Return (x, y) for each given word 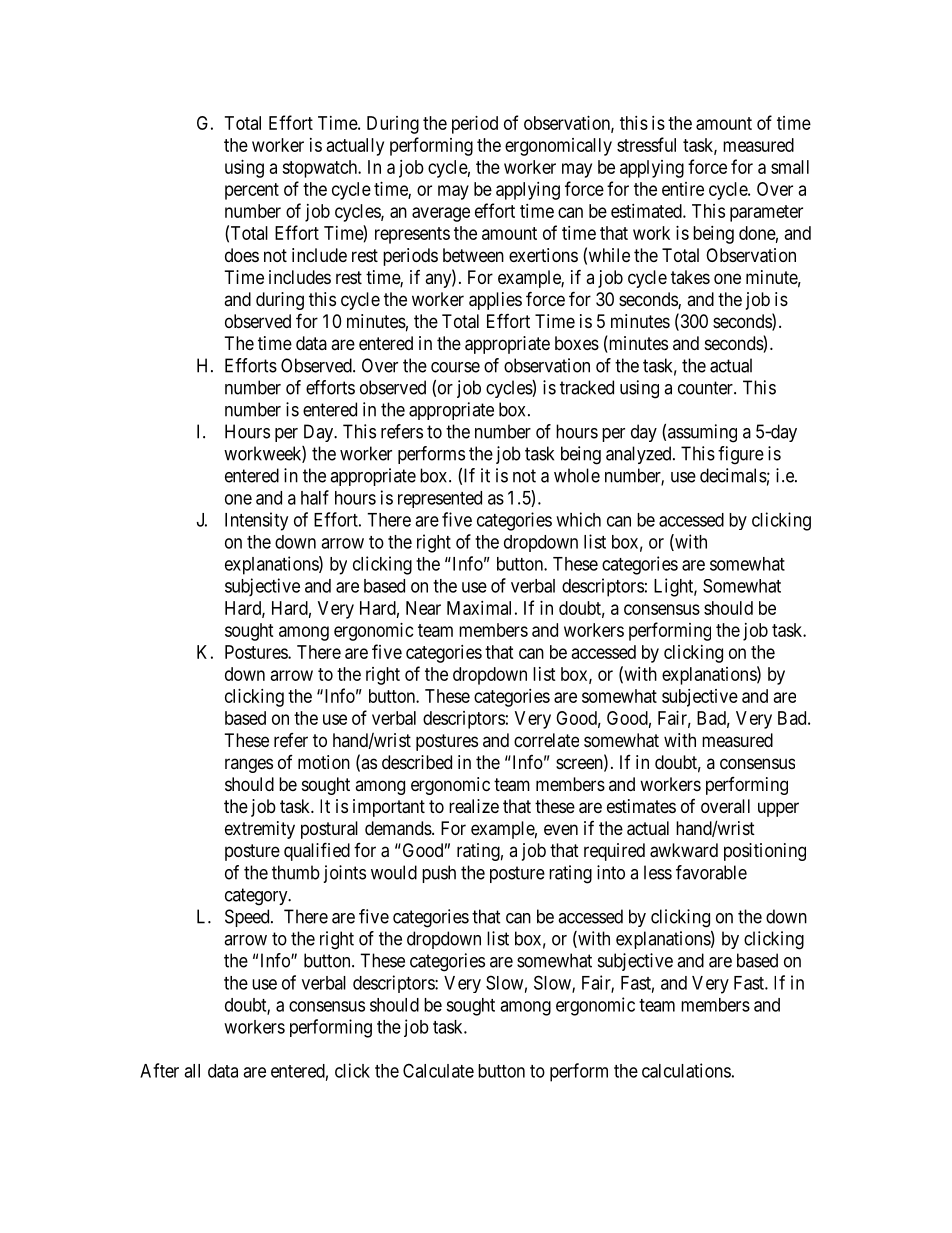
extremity (260, 830)
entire (683, 189)
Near (423, 608)
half (315, 497)
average (441, 214)
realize (474, 806)
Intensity (256, 521)
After (159, 1070)
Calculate (438, 1070)
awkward (684, 850)
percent (252, 191)
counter (706, 388)
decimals (733, 475)
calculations (686, 1070)
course (455, 367)
